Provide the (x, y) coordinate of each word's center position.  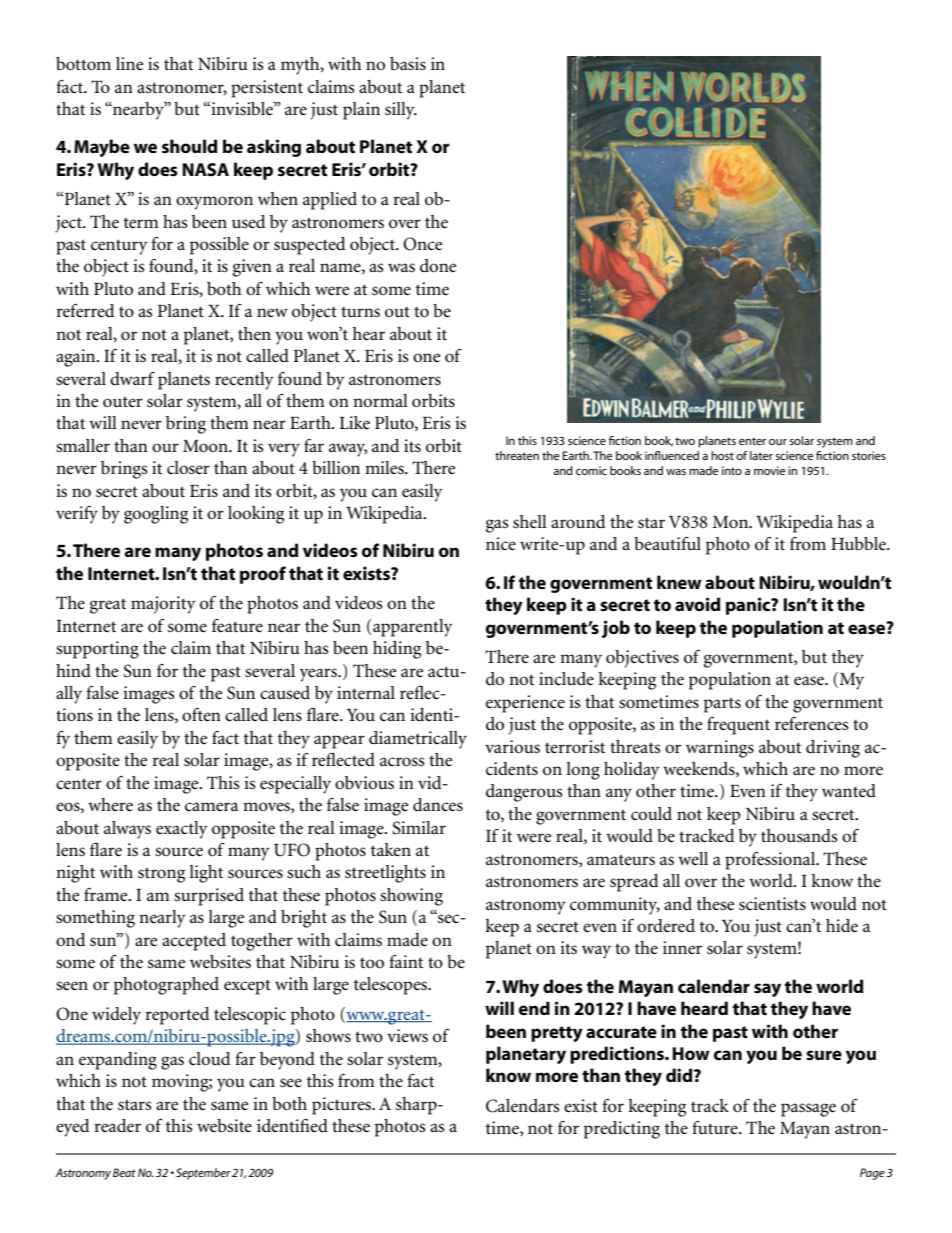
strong (161, 875)
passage (808, 1110)
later (761, 455)
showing (411, 897)
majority (163, 605)
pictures (342, 1106)
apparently (413, 628)
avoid (697, 604)
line (129, 63)
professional (771, 861)
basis (408, 64)
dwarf (132, 378)
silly (401, 111)
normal (380, 400)
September (203, 1174)
